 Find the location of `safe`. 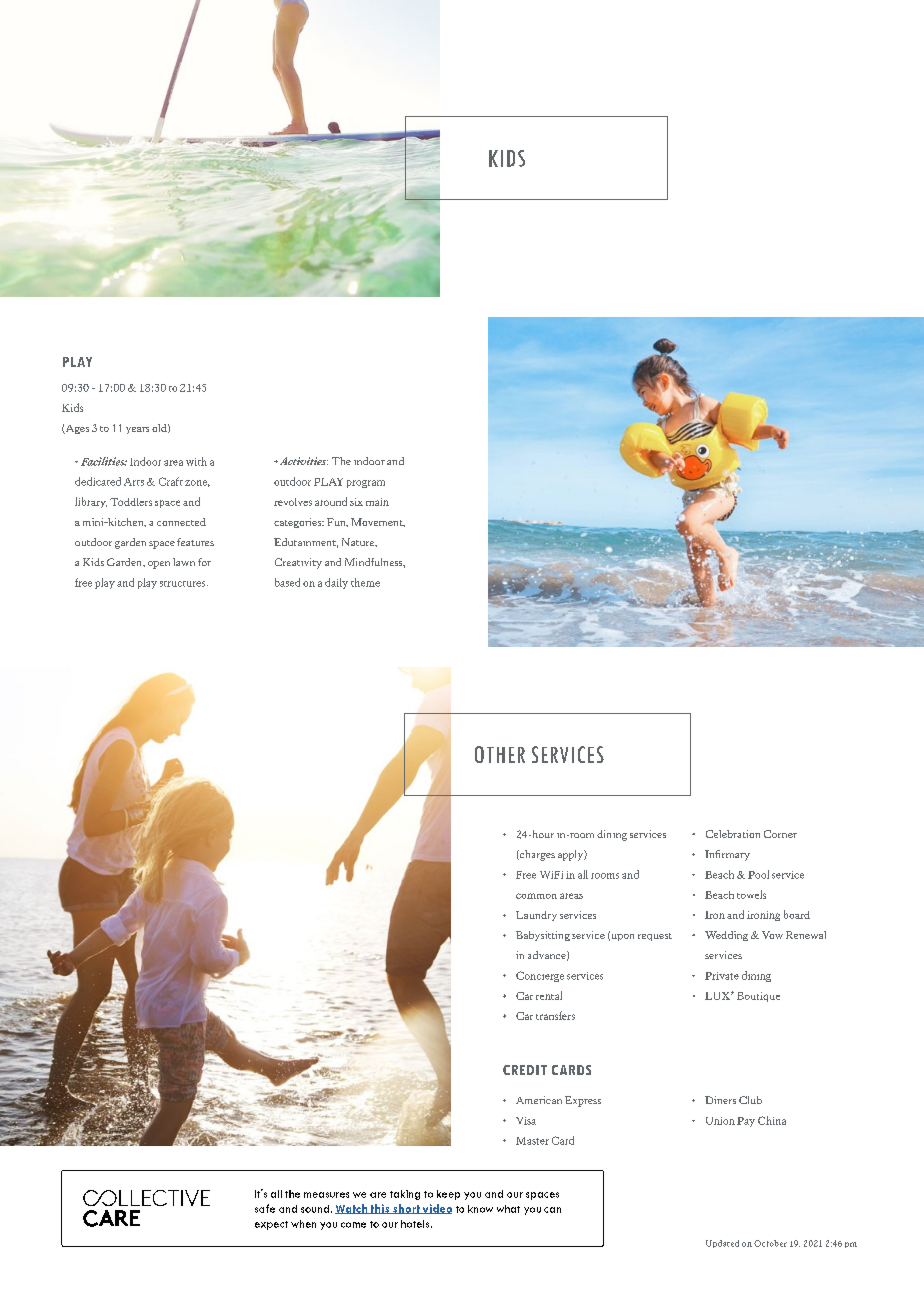

safe is located at coordinates (265, 1208).
